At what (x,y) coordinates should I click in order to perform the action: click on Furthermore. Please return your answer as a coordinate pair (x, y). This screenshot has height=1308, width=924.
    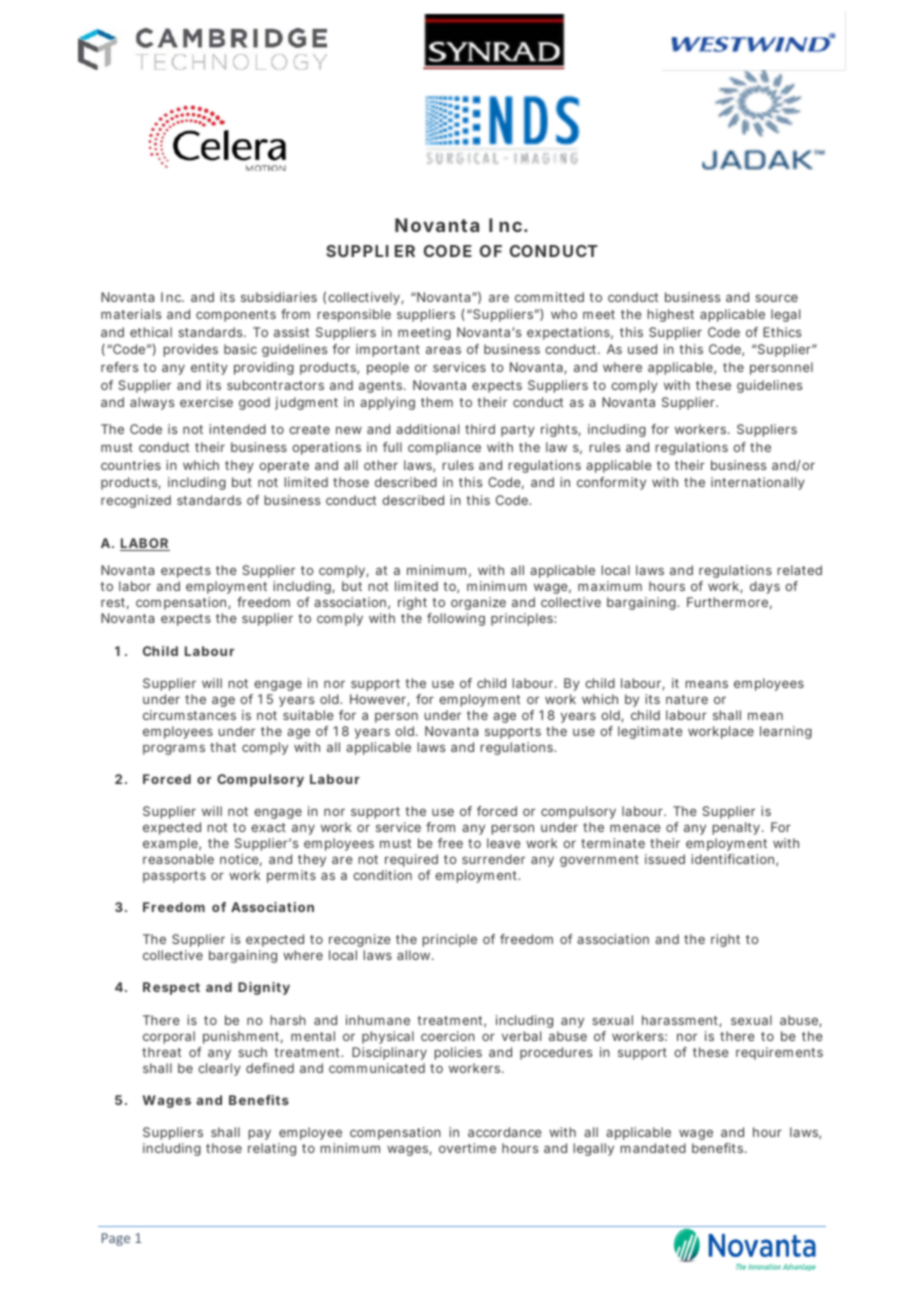
    Looking at the image, I should click on (729, 603).
